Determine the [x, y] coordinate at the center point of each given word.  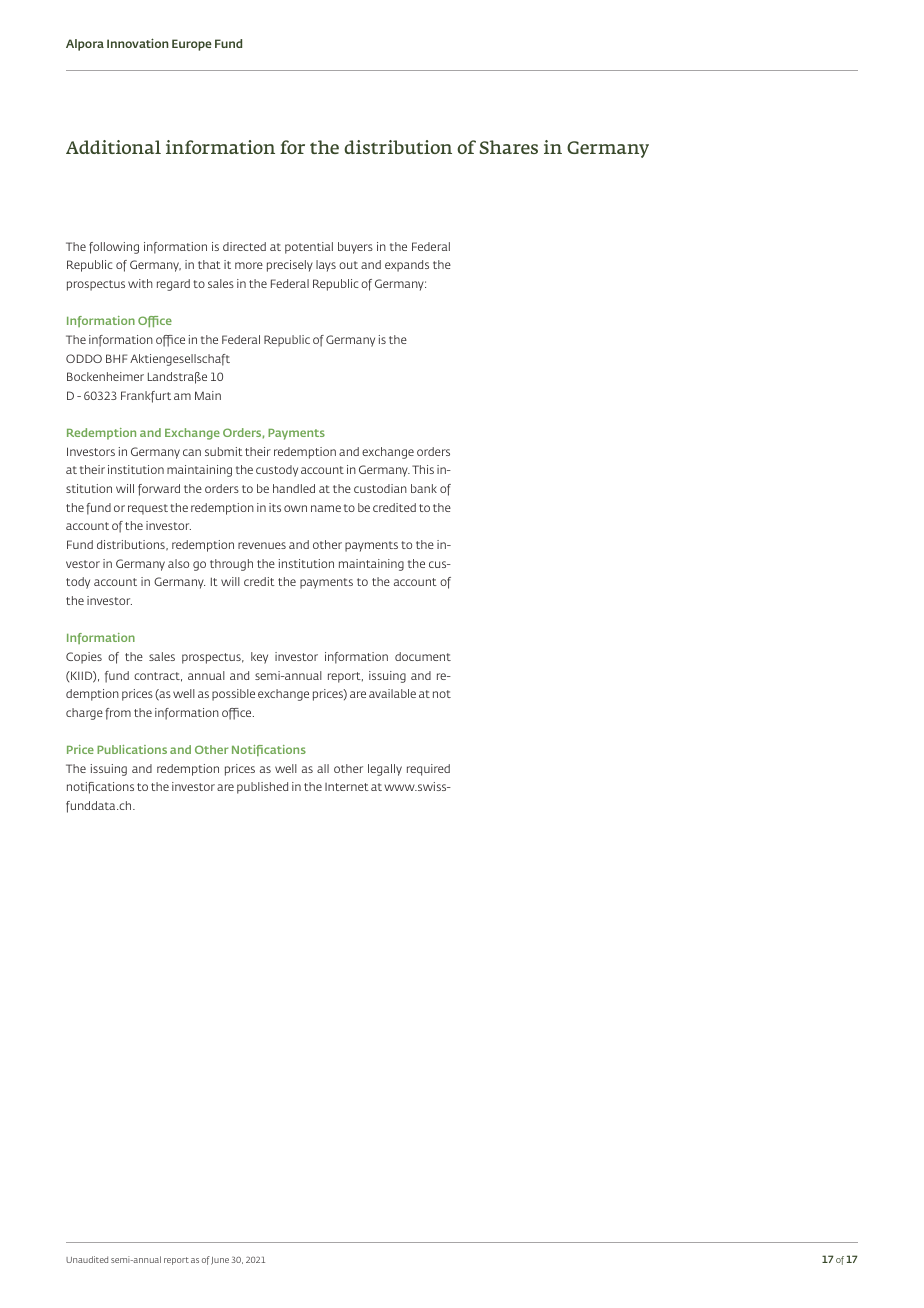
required [428, 770]
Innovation [138, 43]
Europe [192, 45]
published [262, 788]
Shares [508, 147]
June [220, 1261]
